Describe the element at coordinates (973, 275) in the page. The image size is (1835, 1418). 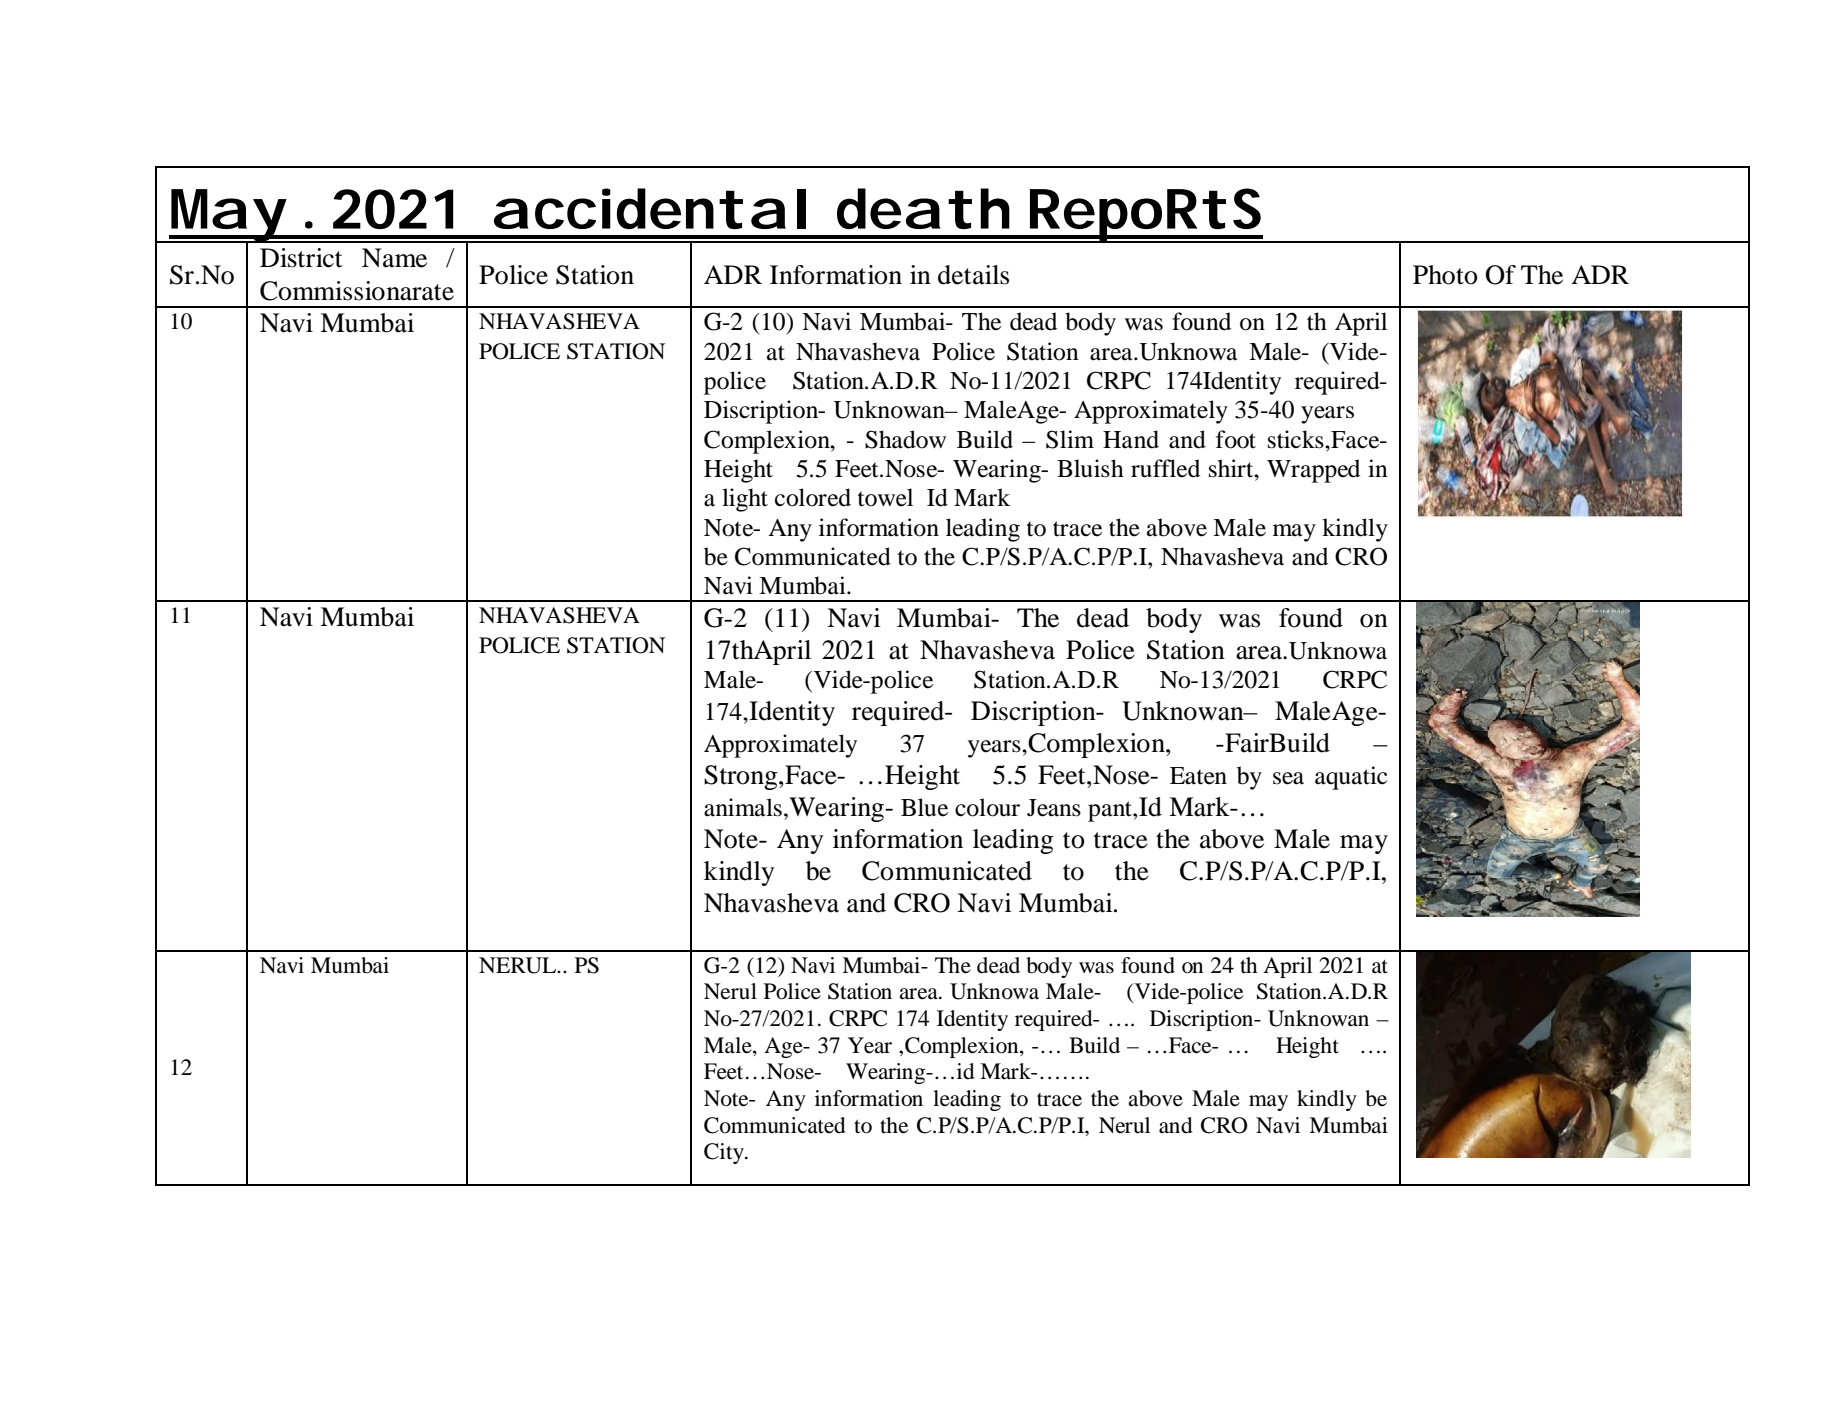
I see `details` at that location.
